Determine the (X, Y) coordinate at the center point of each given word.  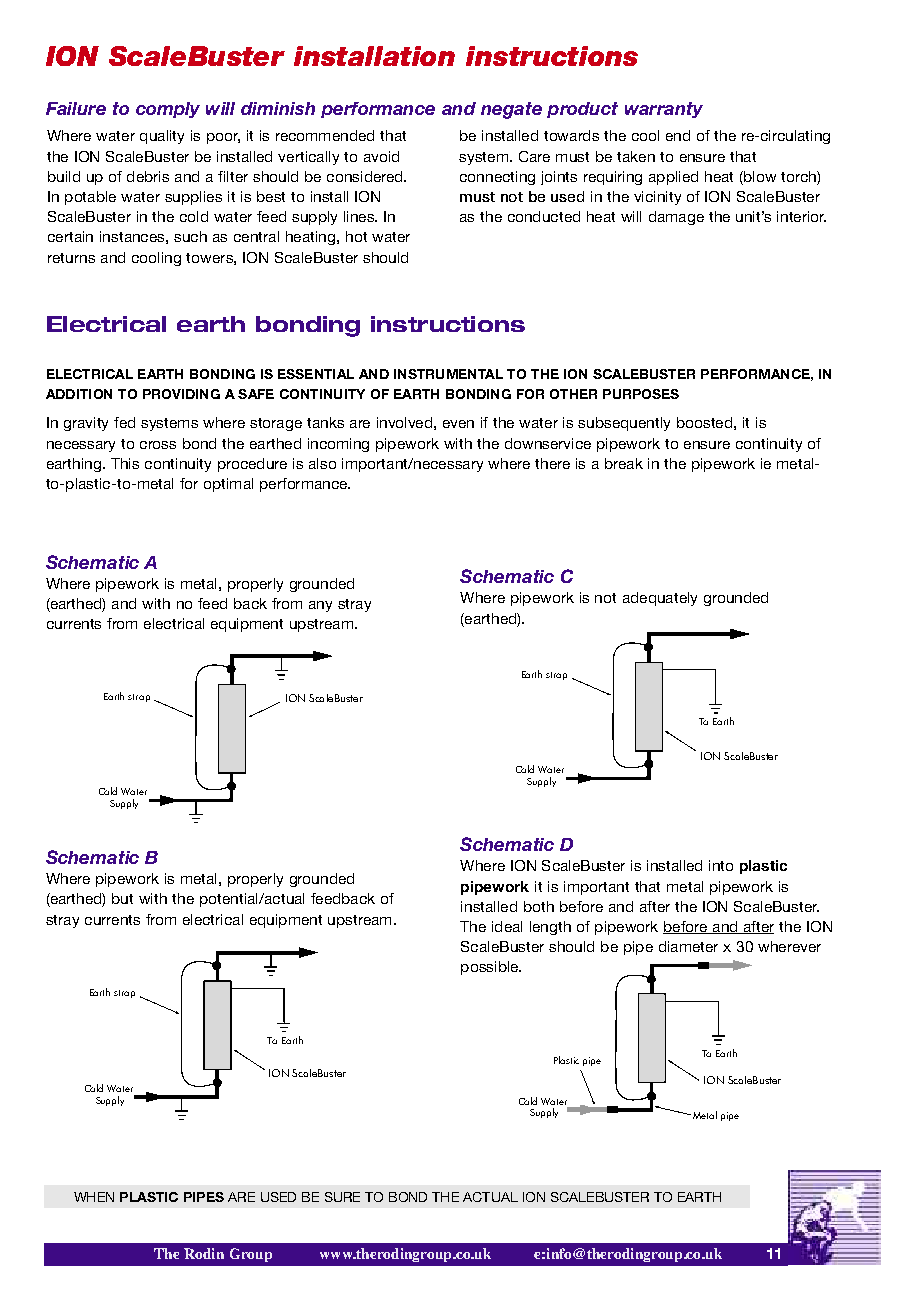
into (721, 865)
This (125, 463)
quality (162, 137)
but (122, 898)
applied (673, 178)
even (458, 424)
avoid (381, 156)
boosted (704, 422)
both (539, 906)
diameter (688, 946)
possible (491, 968)
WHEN (94, 1197)
